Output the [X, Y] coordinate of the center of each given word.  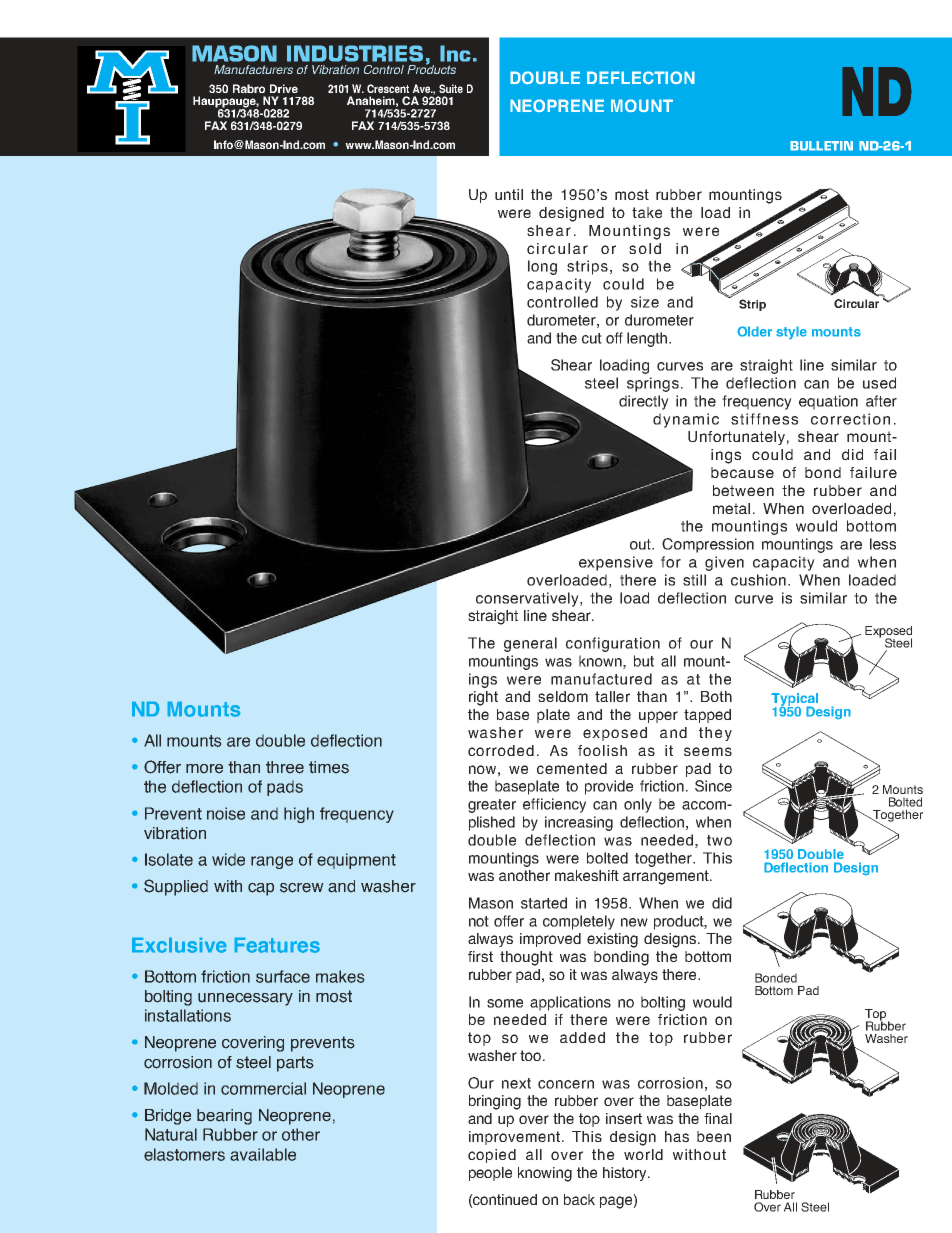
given [724, 563]
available [263, 1154]
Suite [451, 88]
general [530, 644]
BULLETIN [821, 146]
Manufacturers [253, 69]
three [285, 767]
